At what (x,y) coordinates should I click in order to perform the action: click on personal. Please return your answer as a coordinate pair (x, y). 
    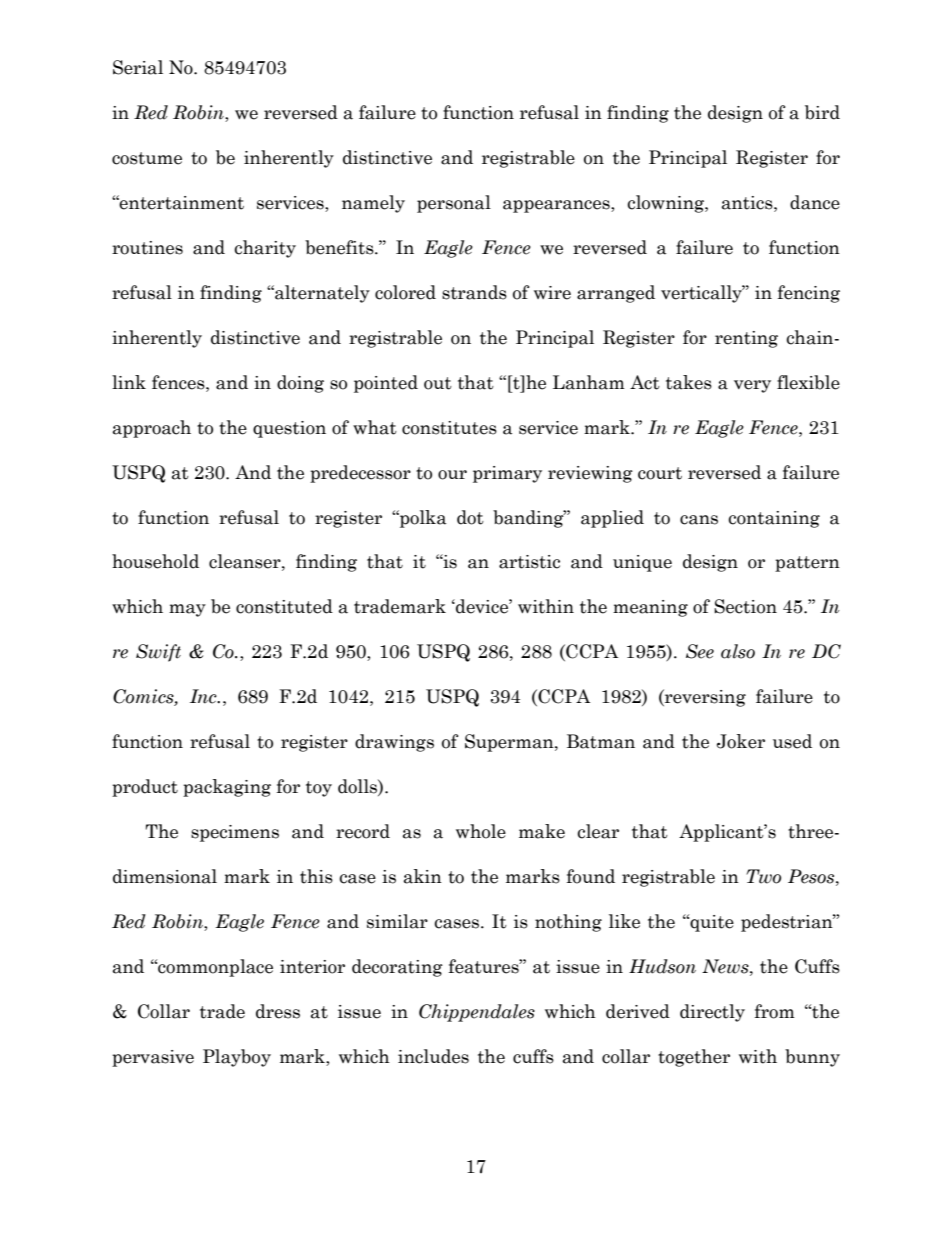
    Looking at the image, I should click on (454, 204).
